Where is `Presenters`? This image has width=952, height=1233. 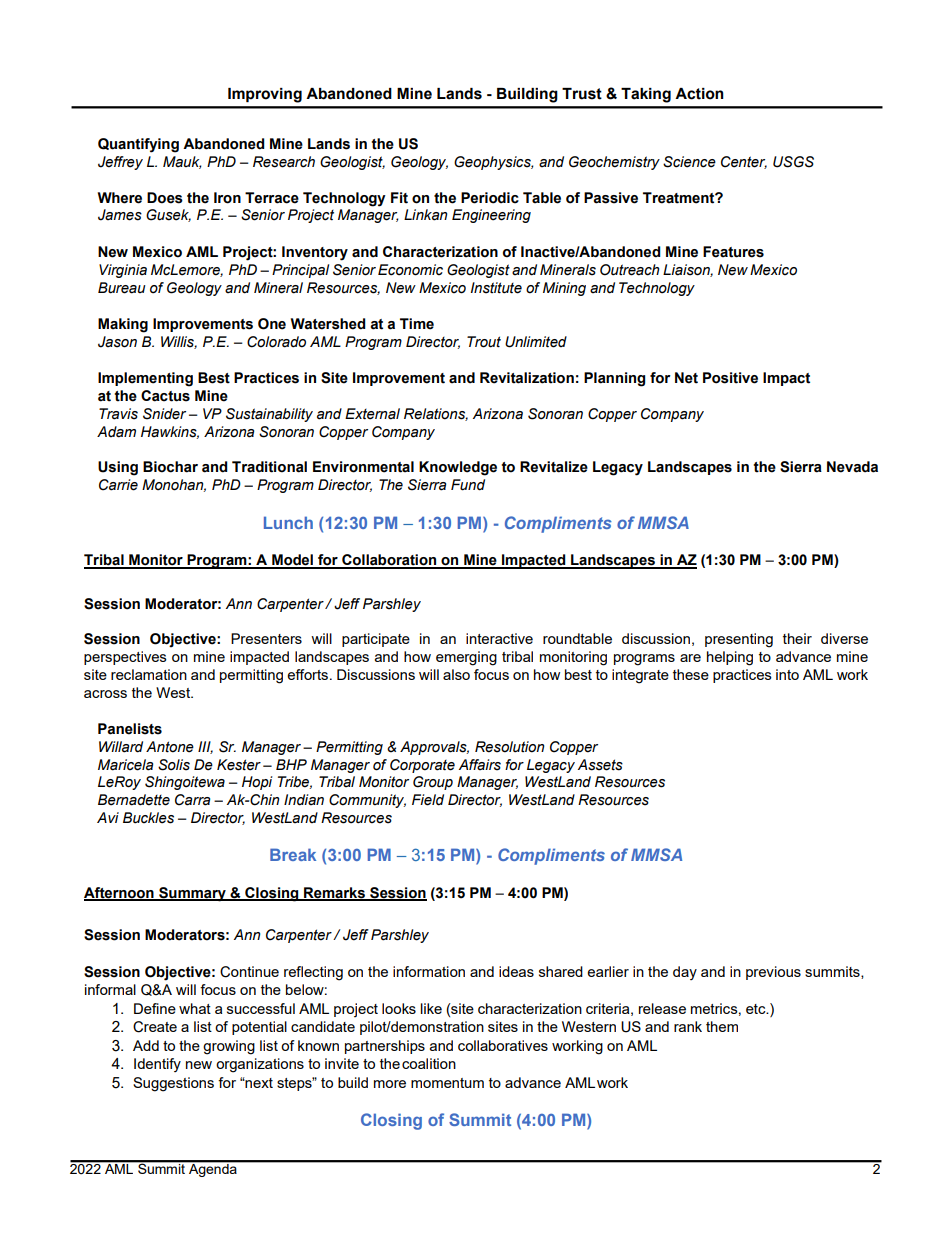
Presenters is located at coordinates (266, 638).
